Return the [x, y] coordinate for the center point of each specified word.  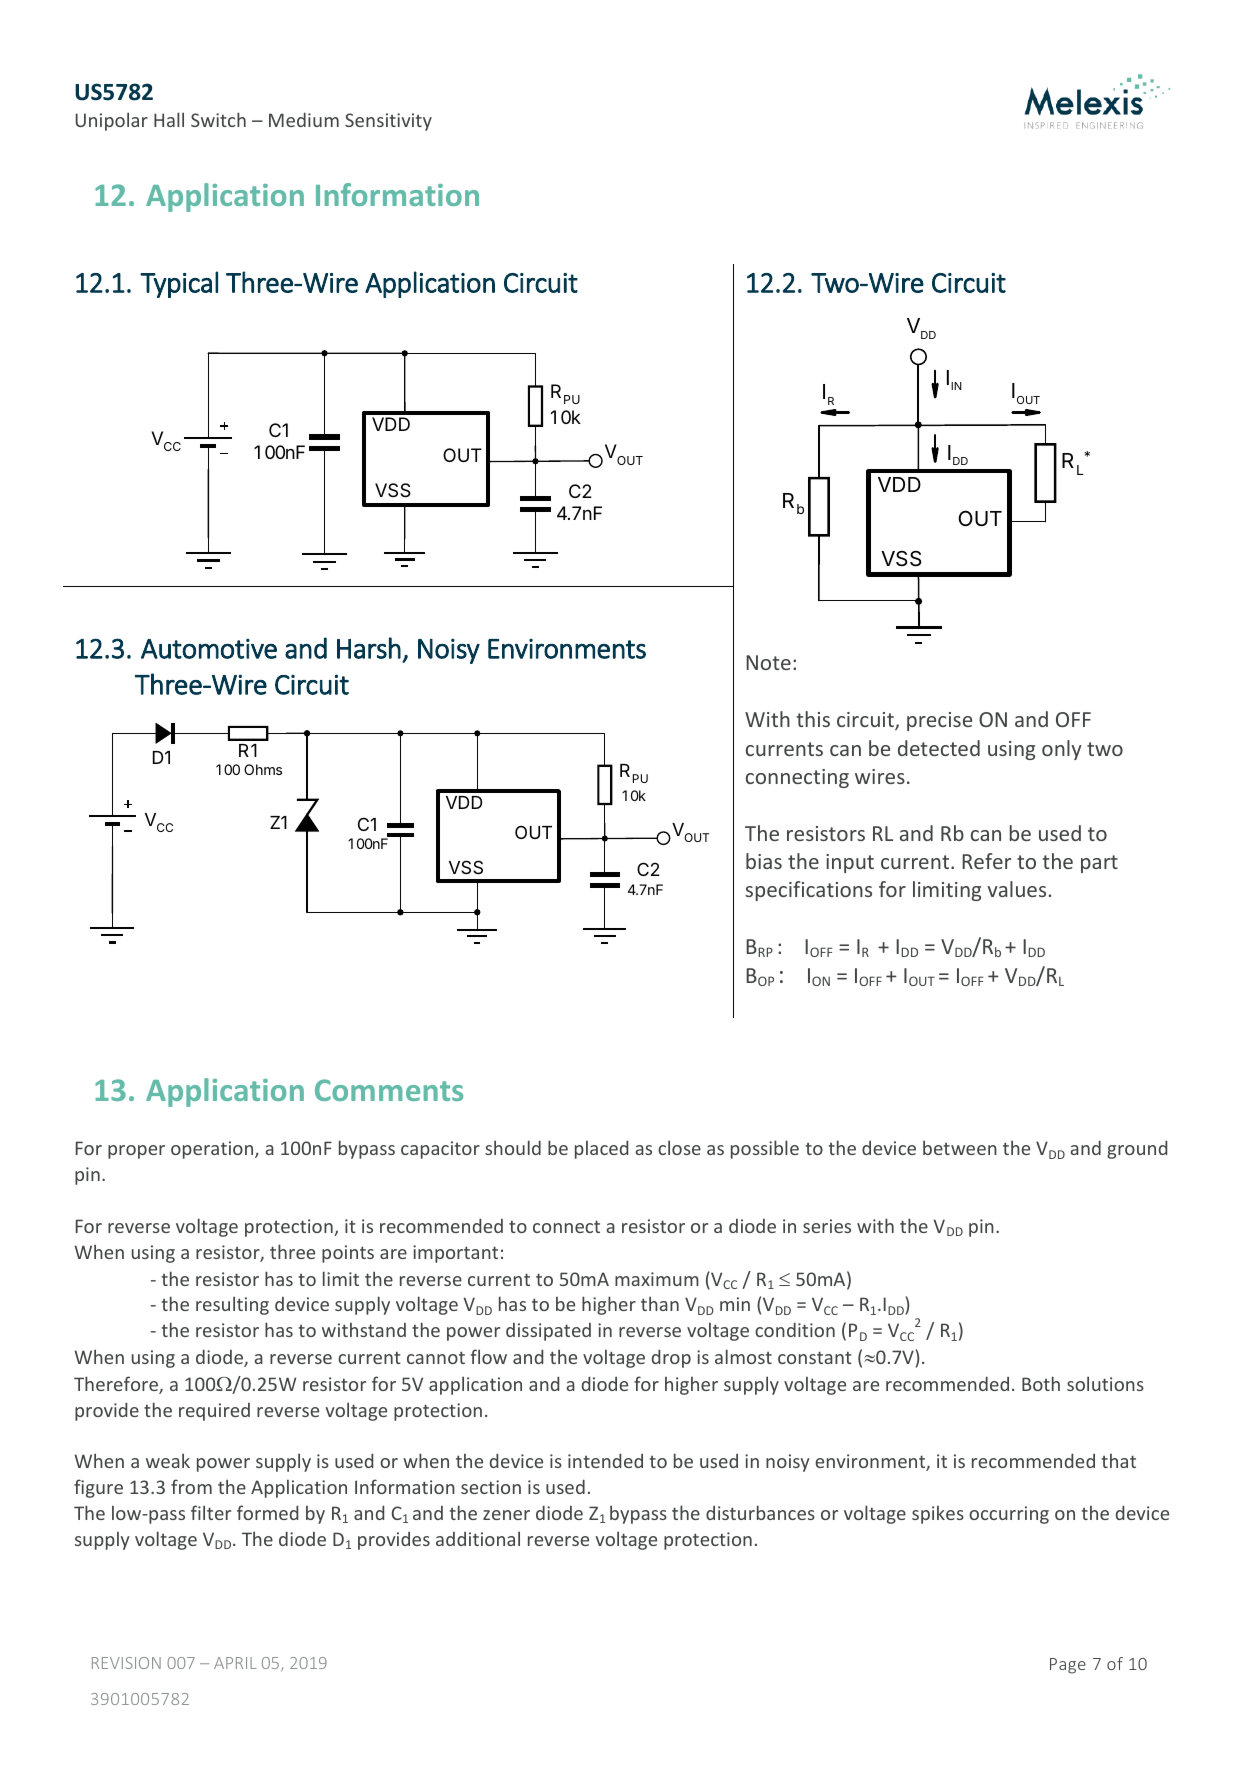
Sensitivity [388, 122]
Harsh [369, 648]
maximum [657, 1279]
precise [939, 721]
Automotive [209, 648]
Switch [218, 119]
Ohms [263, 769]
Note [768, 662]
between [960, 1147]
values [1016, 889]
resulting [232, 1305]
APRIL [235, 1663]
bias [764, 861]
